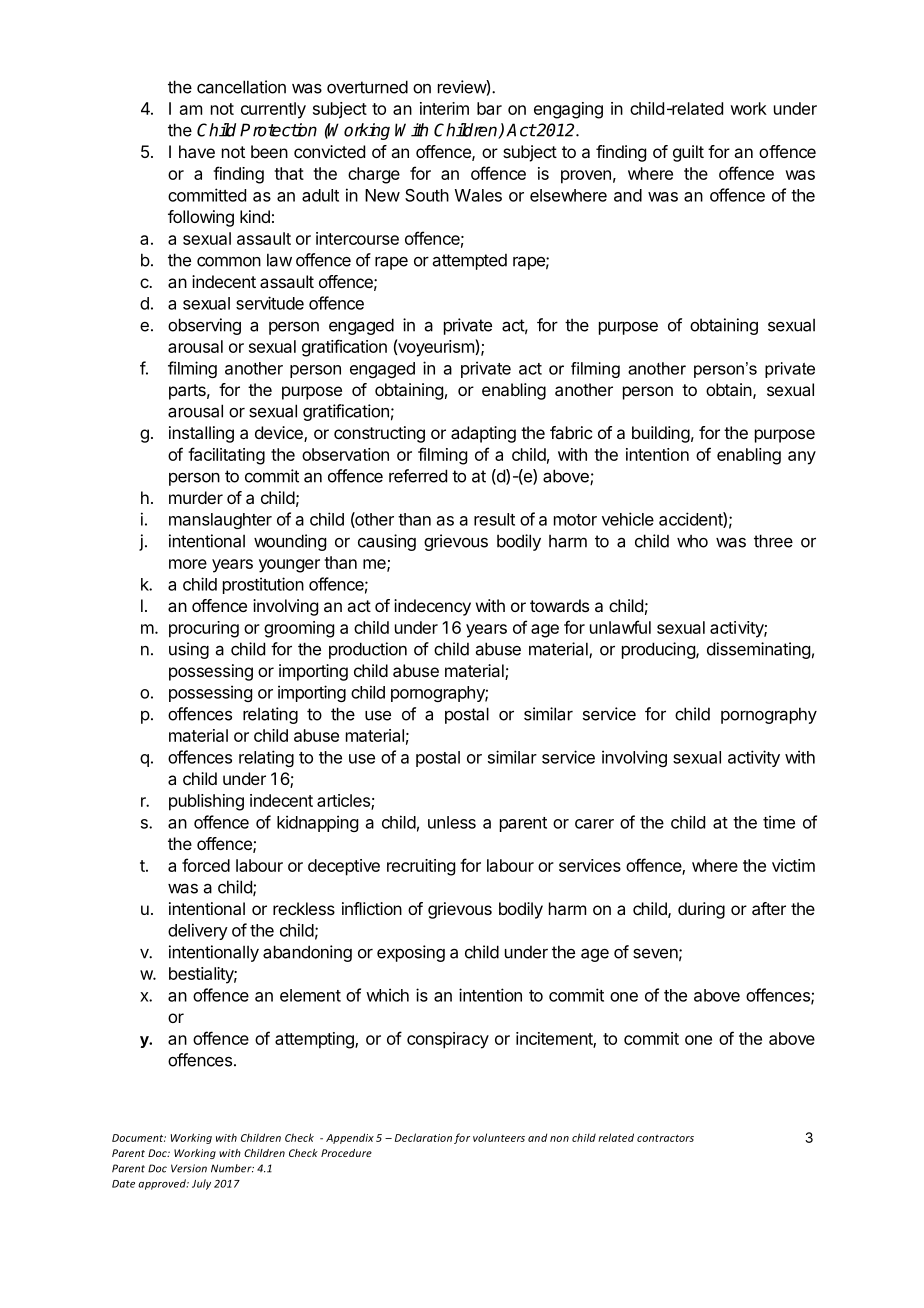 The height and width of the document is (1308, 924). What do you see at coordinates (197, 151) in the document?
I see `have` at bounding box center [197, 151].
